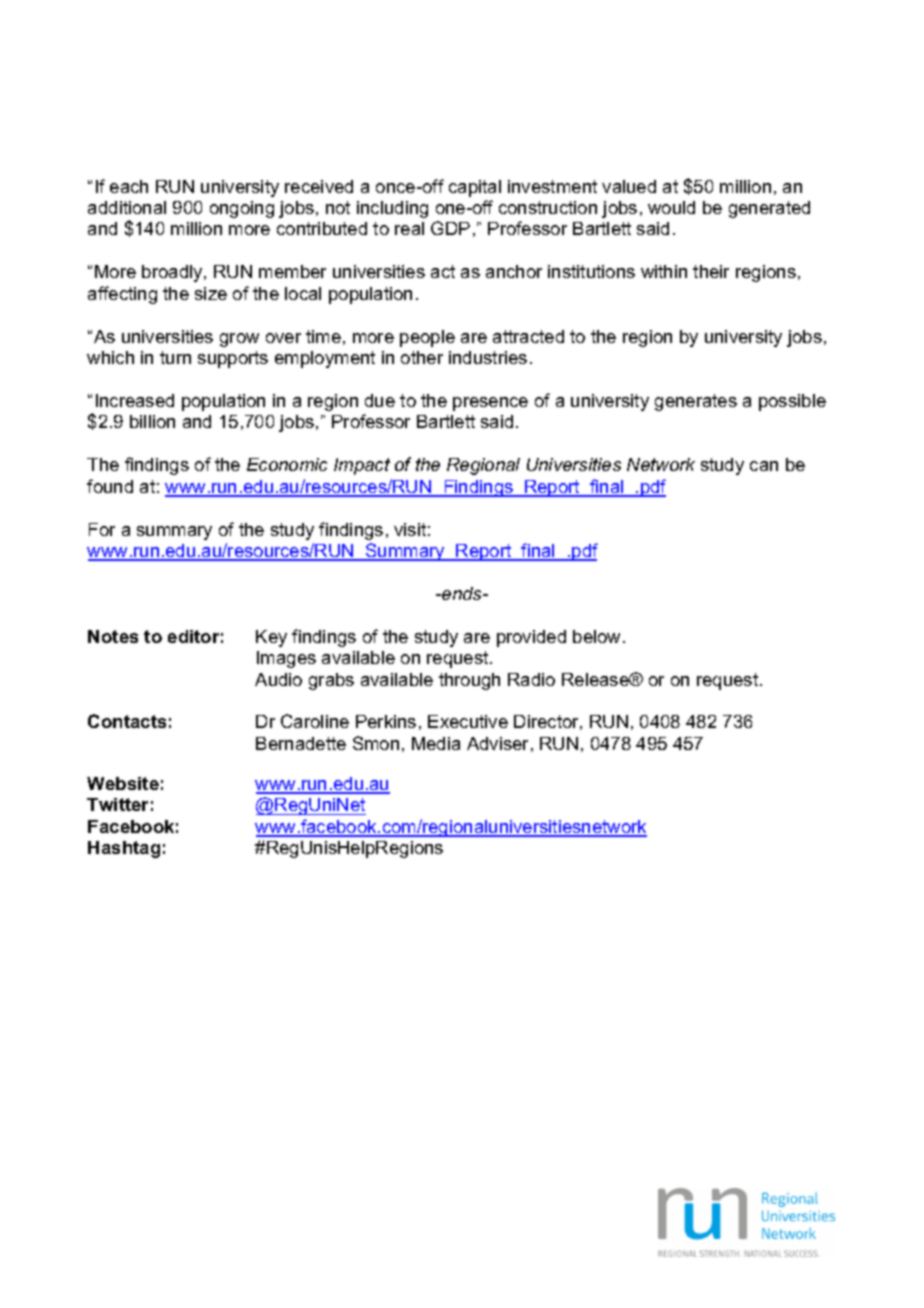 The height and width of the image is (1308, 924). What do you see at coordinates (671, 207) in the image?
I see `would` at bounding box center [671, 207].
